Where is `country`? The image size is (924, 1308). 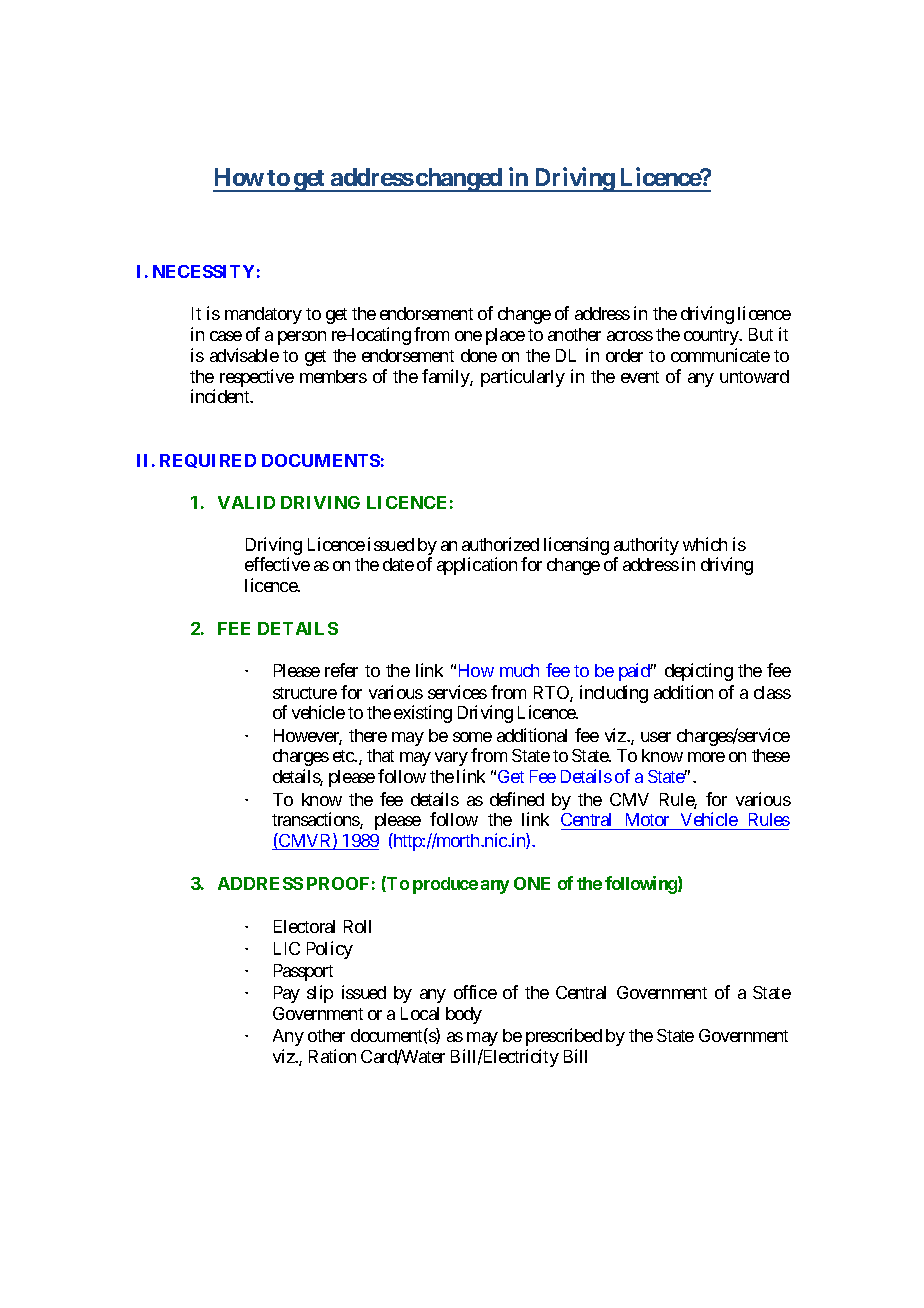
country is located at coordinates (712, 337).
